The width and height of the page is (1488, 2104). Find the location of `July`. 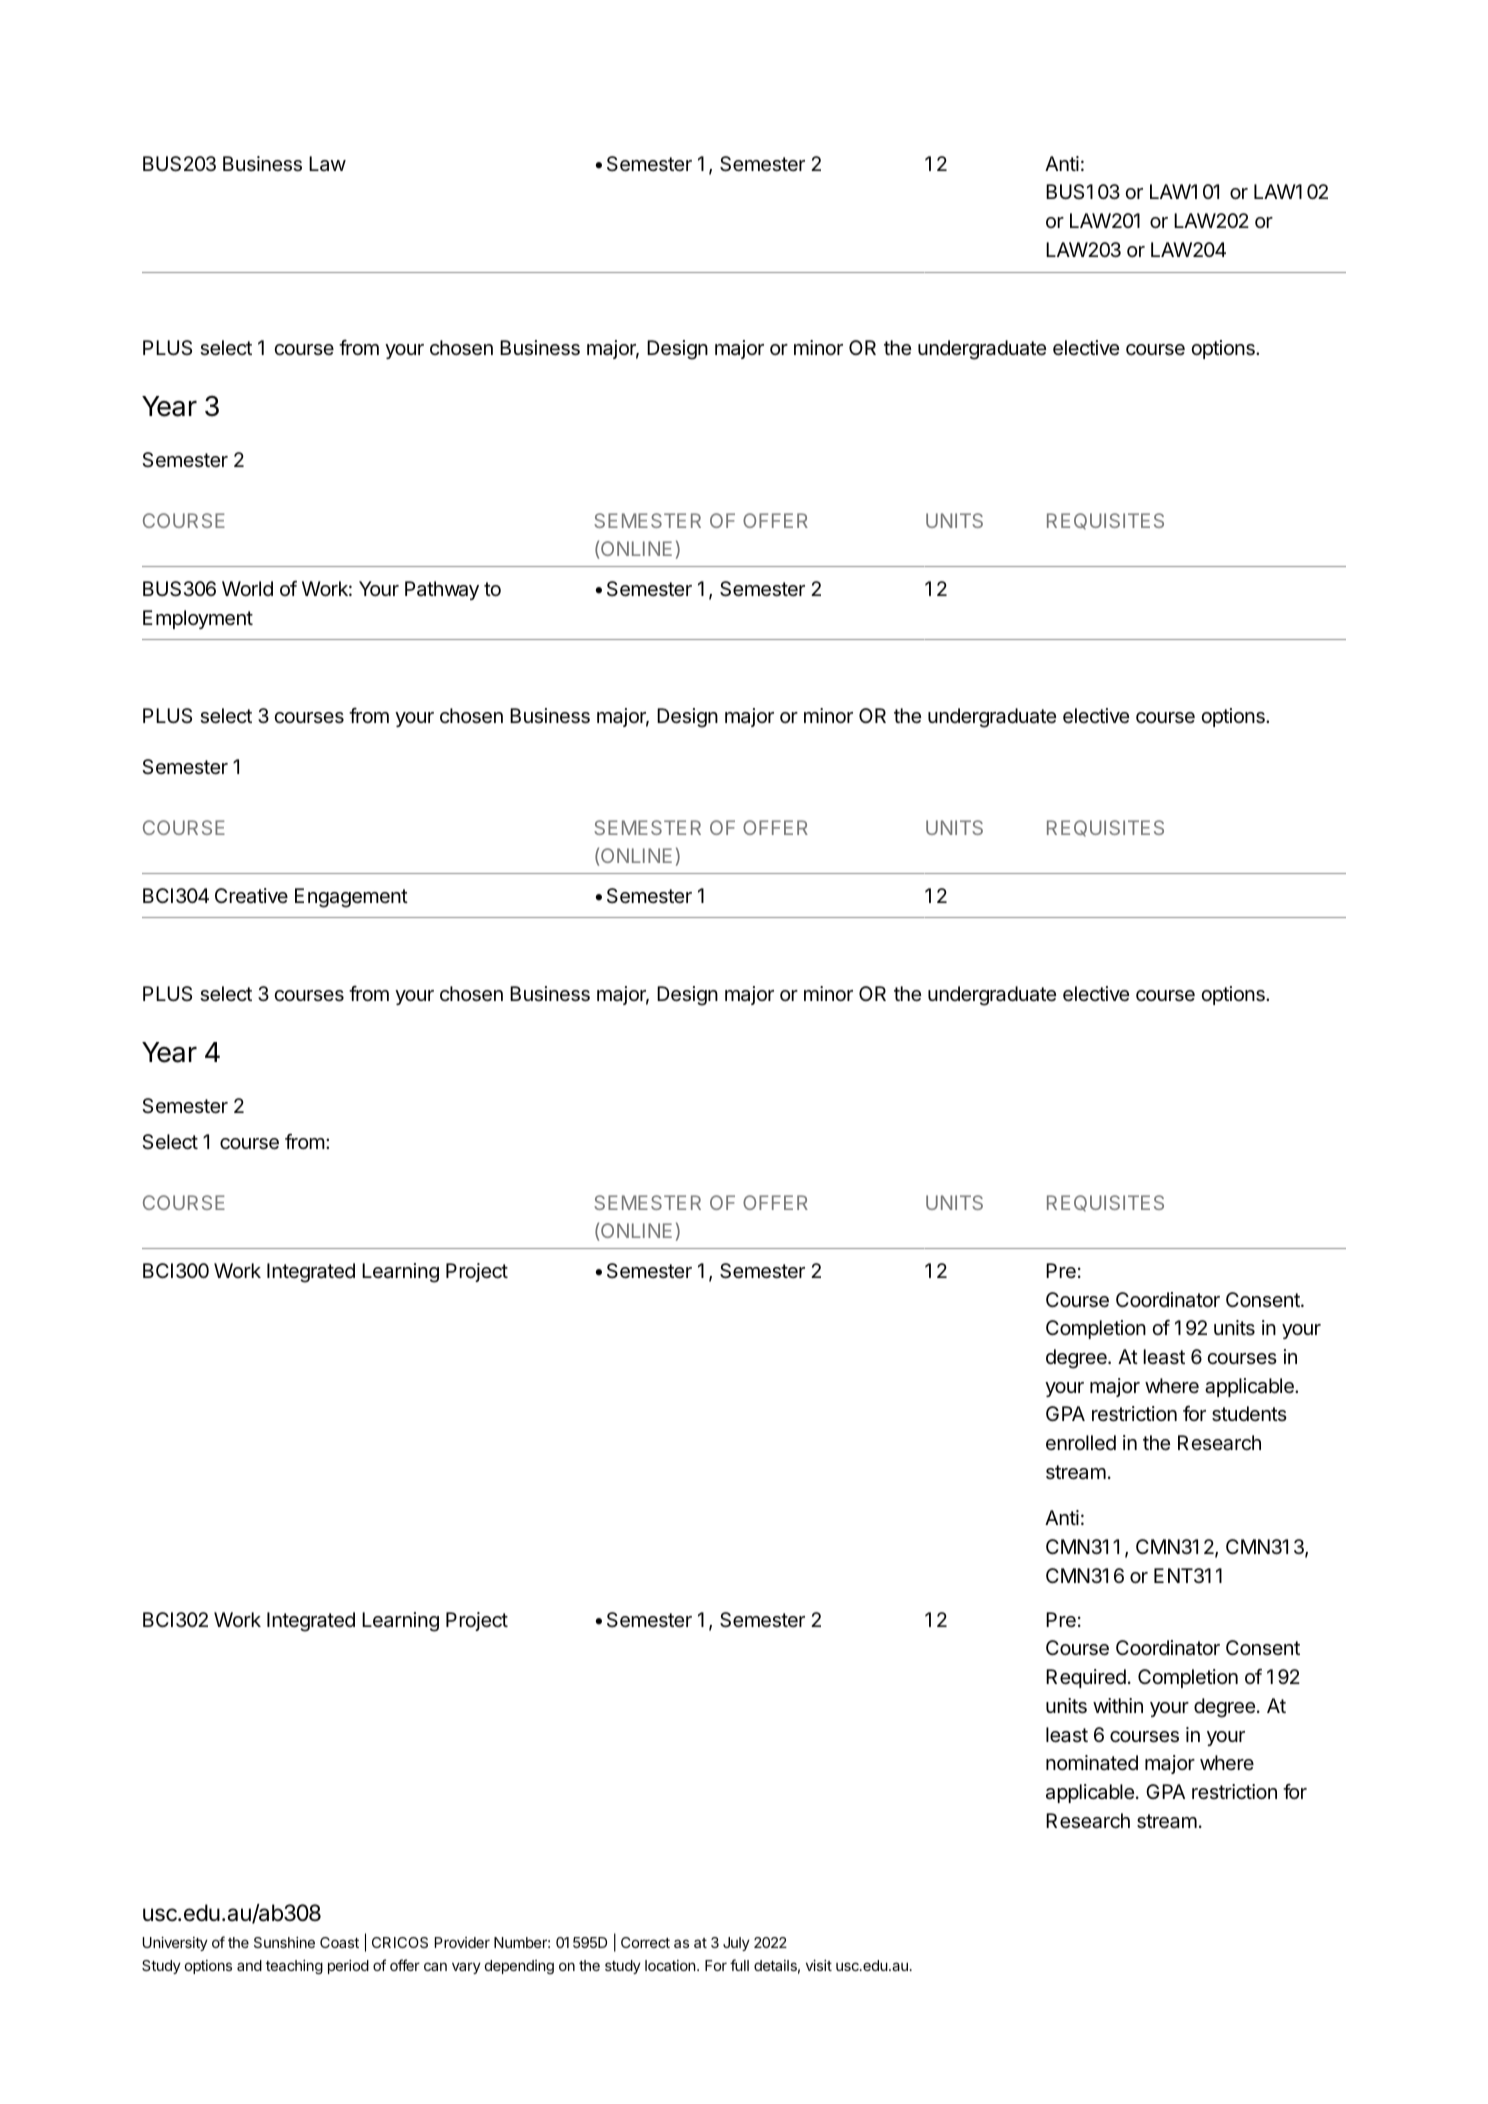

July is located at coordinates (736, 1944).
